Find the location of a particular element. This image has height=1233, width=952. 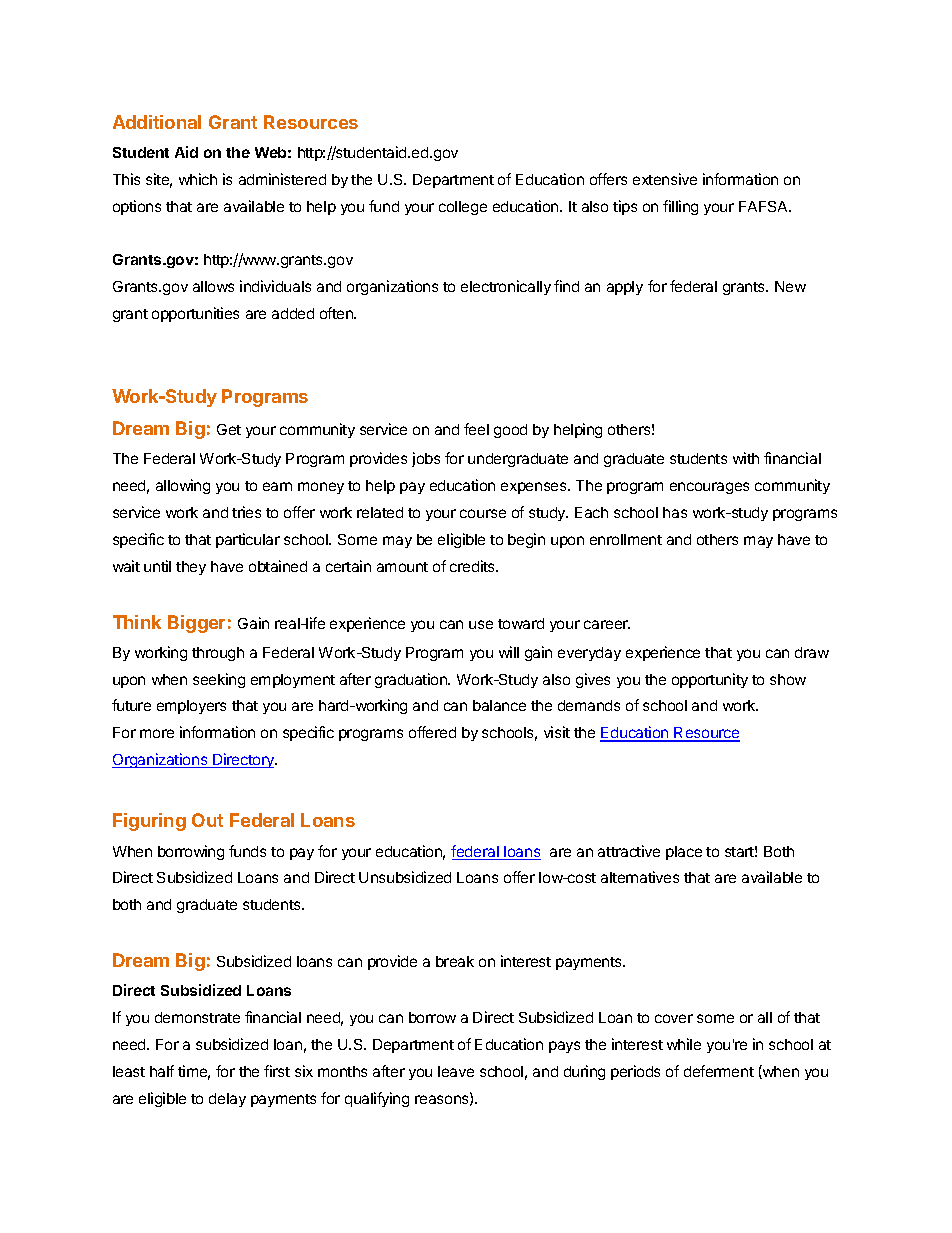

extensive is located at coordinates (665, 179).
